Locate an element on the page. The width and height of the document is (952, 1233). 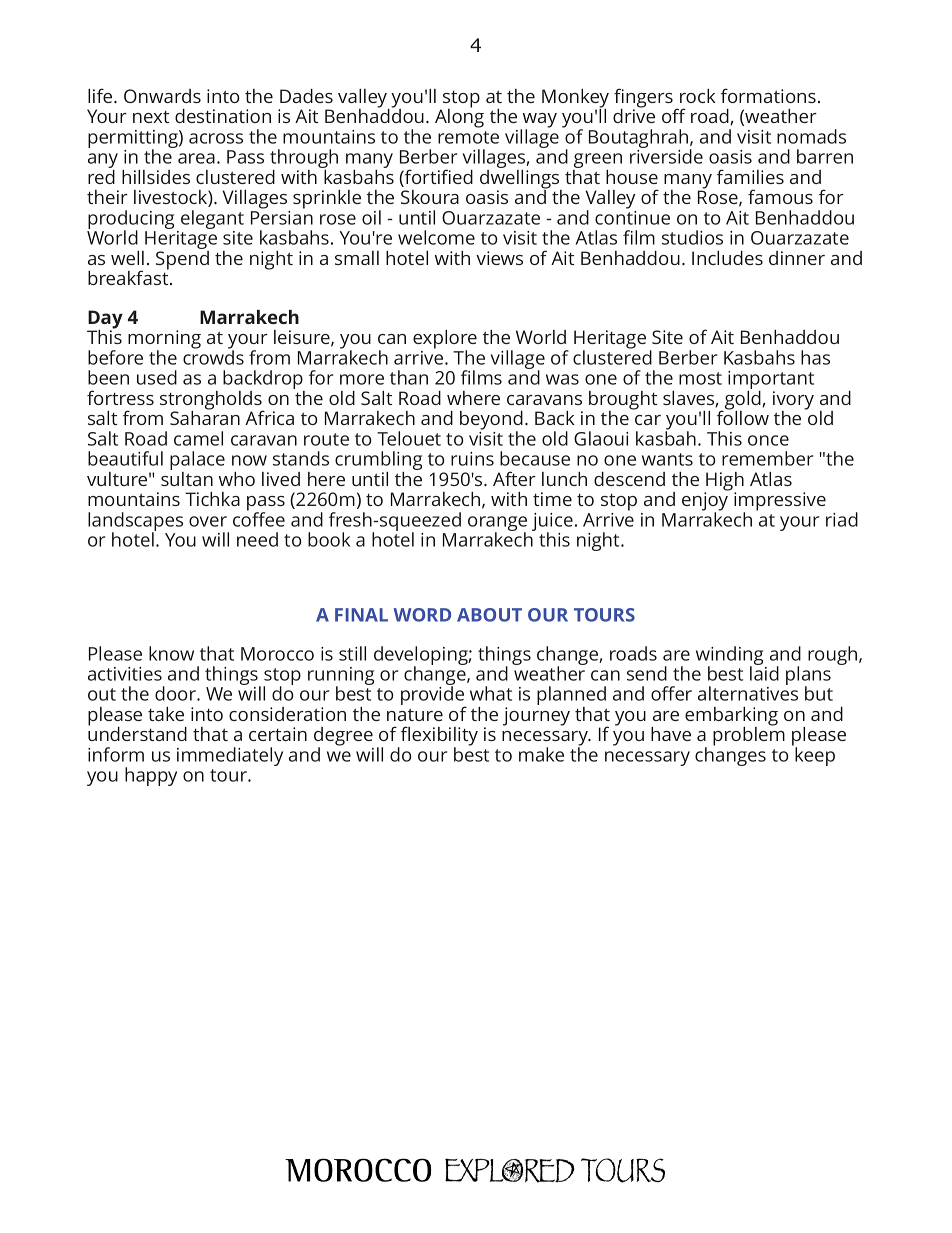
explore is located at coordinates (445, 340).
